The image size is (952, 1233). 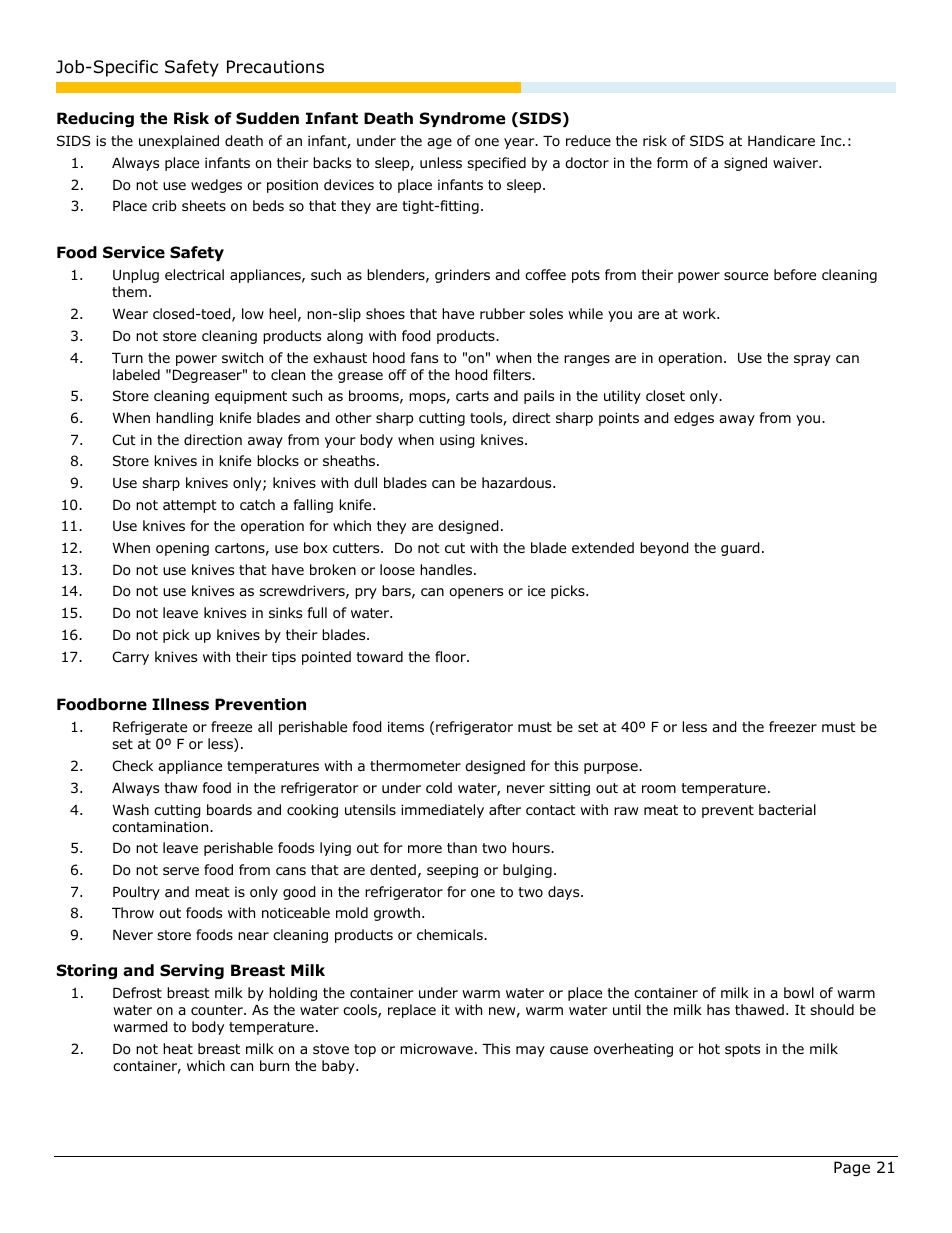 I want to click on fans, so click(x=424, y=357).
